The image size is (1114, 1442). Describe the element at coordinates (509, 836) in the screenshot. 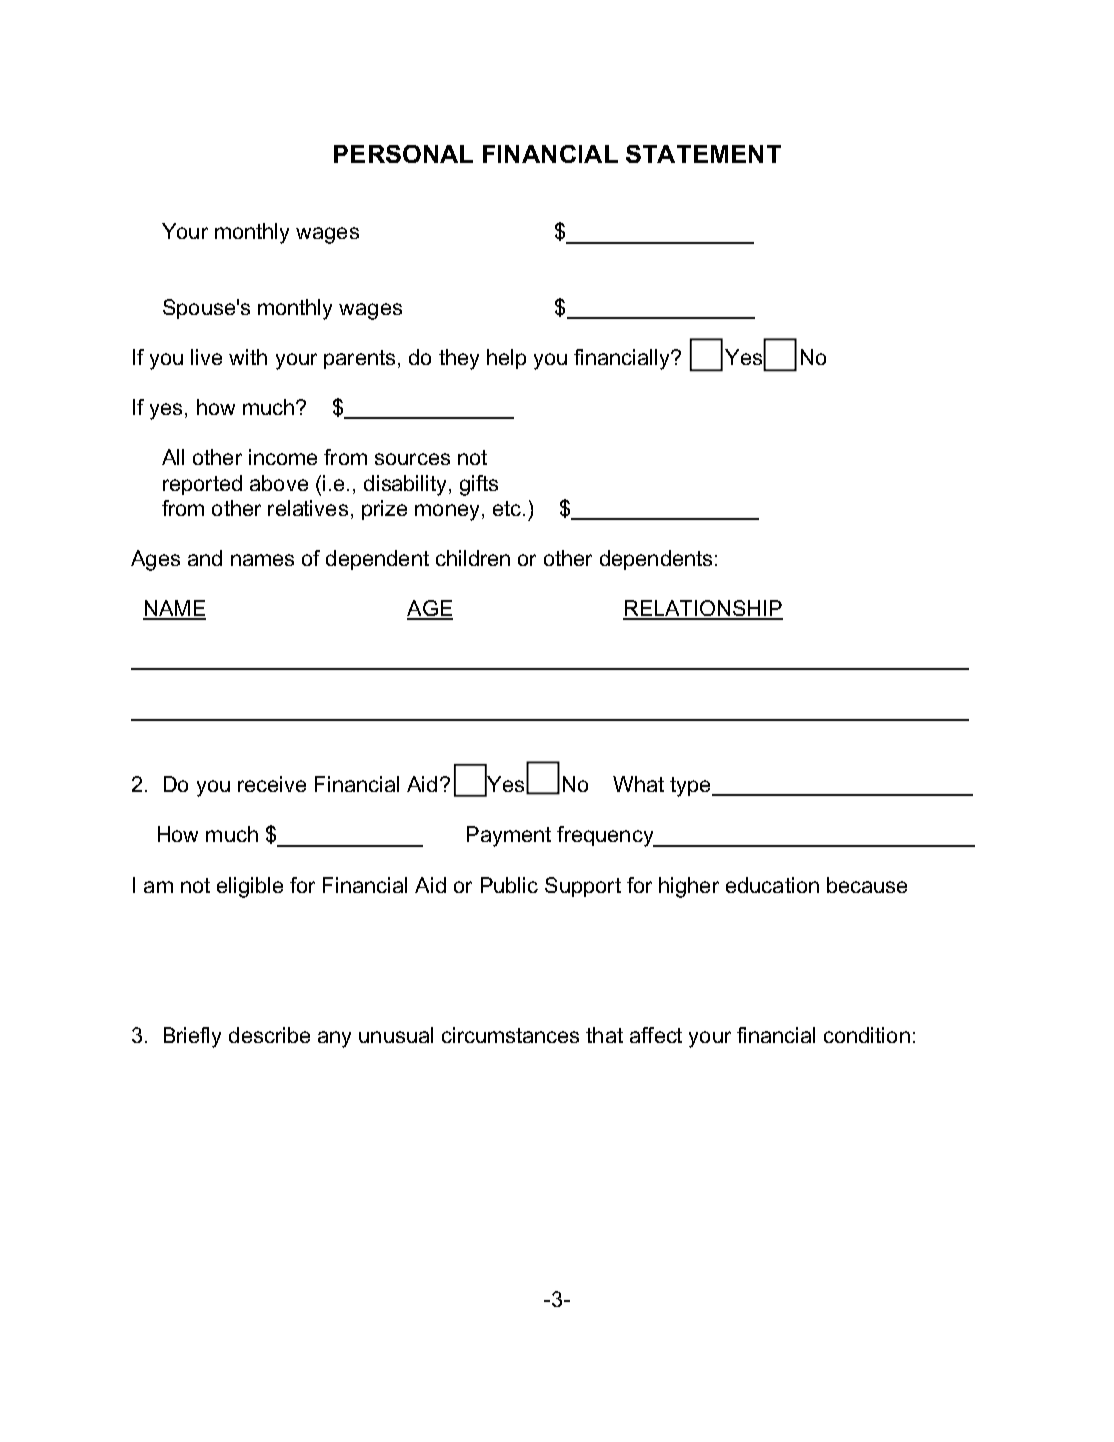

I see `Payment` at that location.
